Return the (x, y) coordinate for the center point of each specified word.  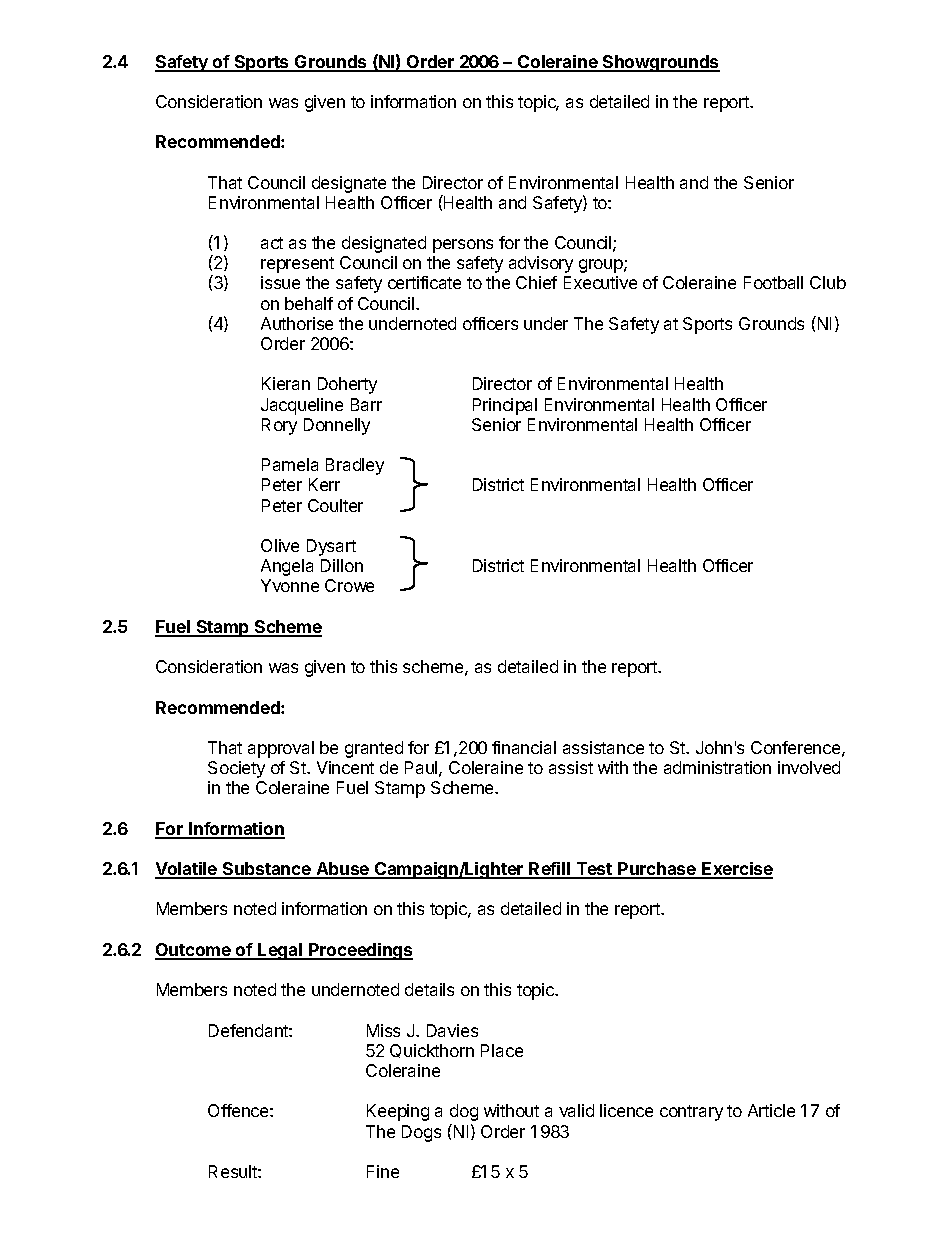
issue (280, 282)
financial (524, 747)
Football (773, 282)
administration (717, 767)
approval (281, 749)
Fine (383, 1171)
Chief (536, 282)
